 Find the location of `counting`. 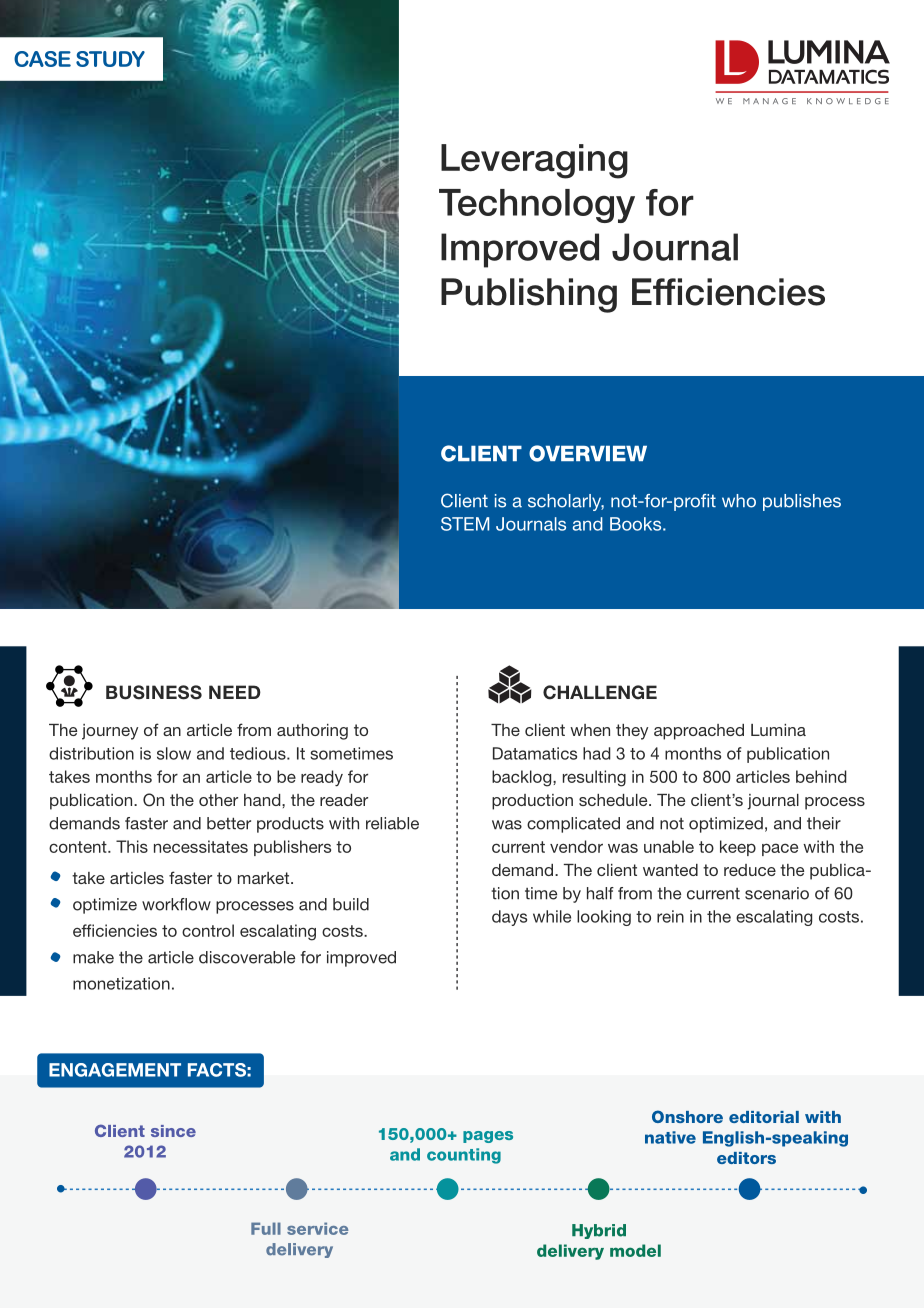

counting is located at coordinates (464, 1156).
